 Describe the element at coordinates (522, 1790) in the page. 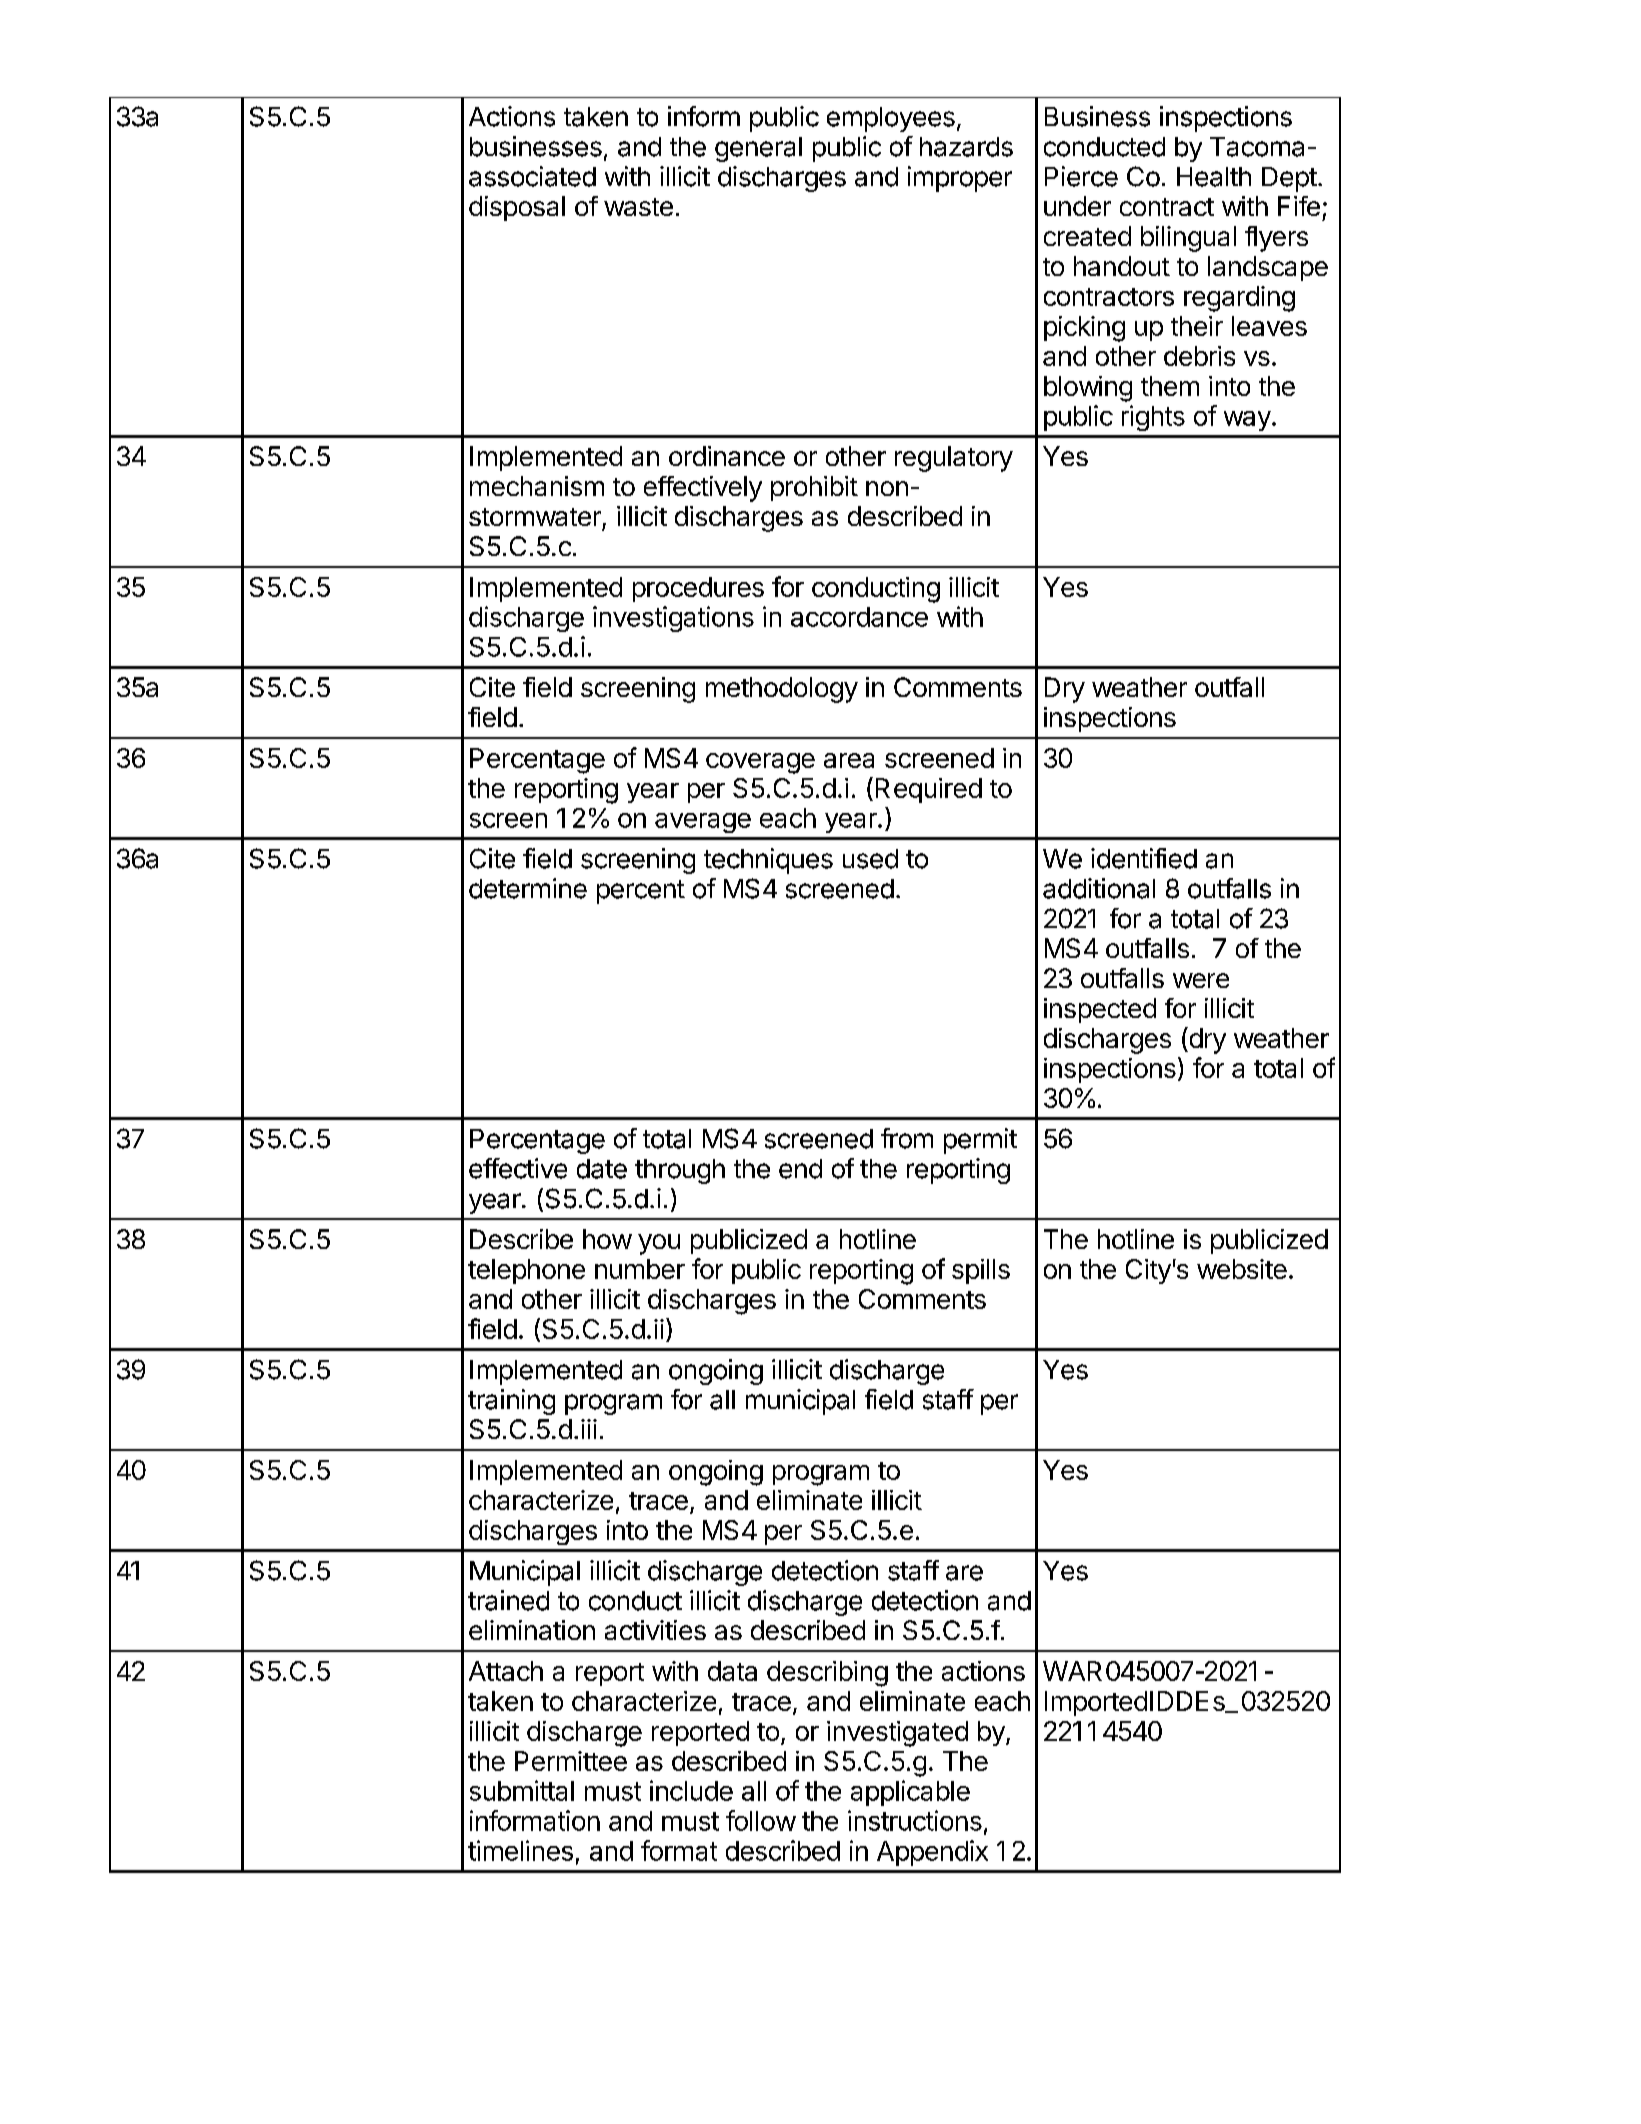

I see `submittal` at that location.
